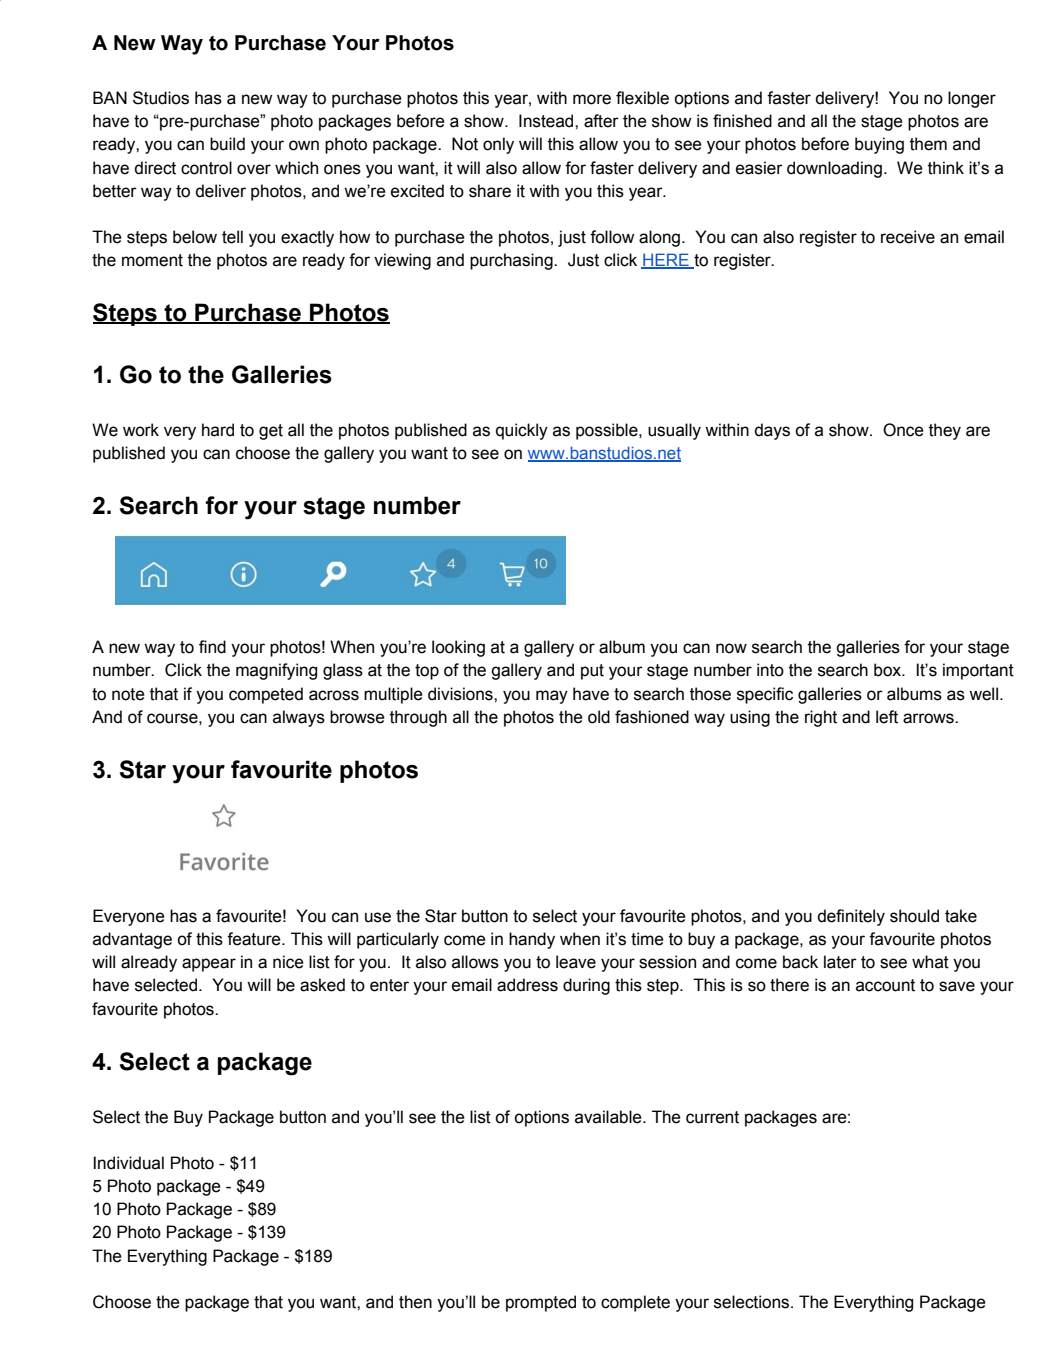 This document has width=1049, height=1358. I want to click on quickly, so click(522, 431).
